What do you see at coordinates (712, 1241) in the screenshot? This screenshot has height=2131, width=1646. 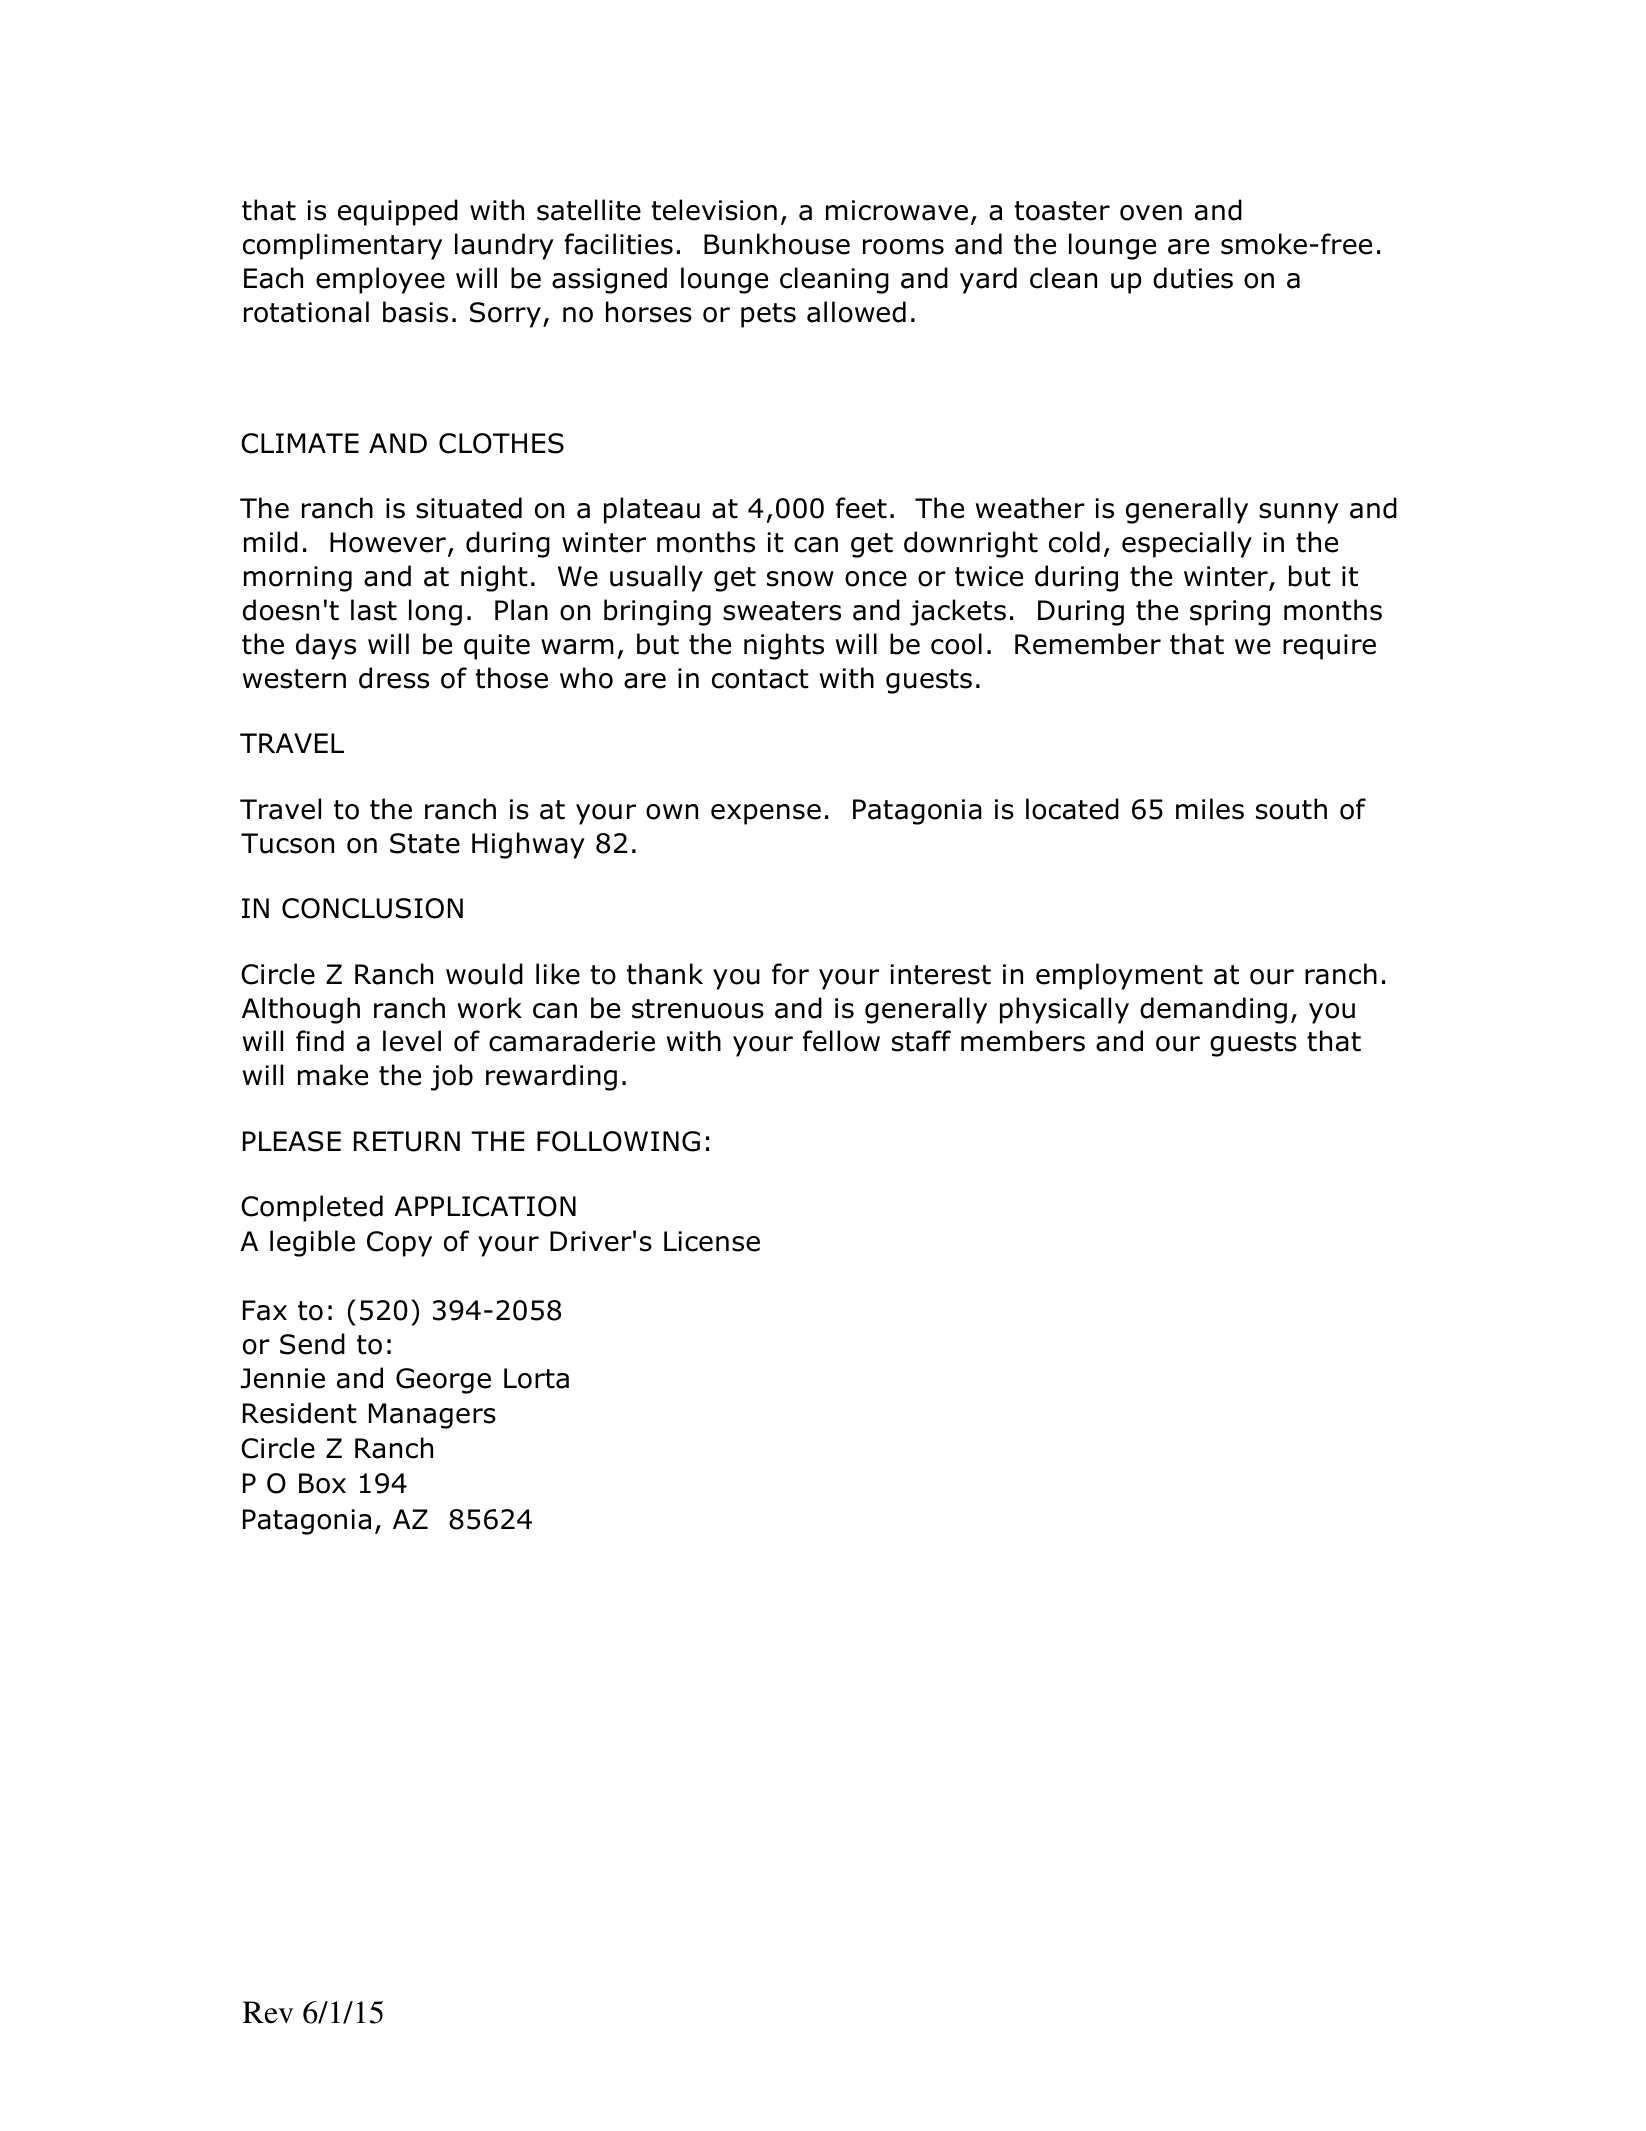 I see `License` at bounding box center [712, 1241].
